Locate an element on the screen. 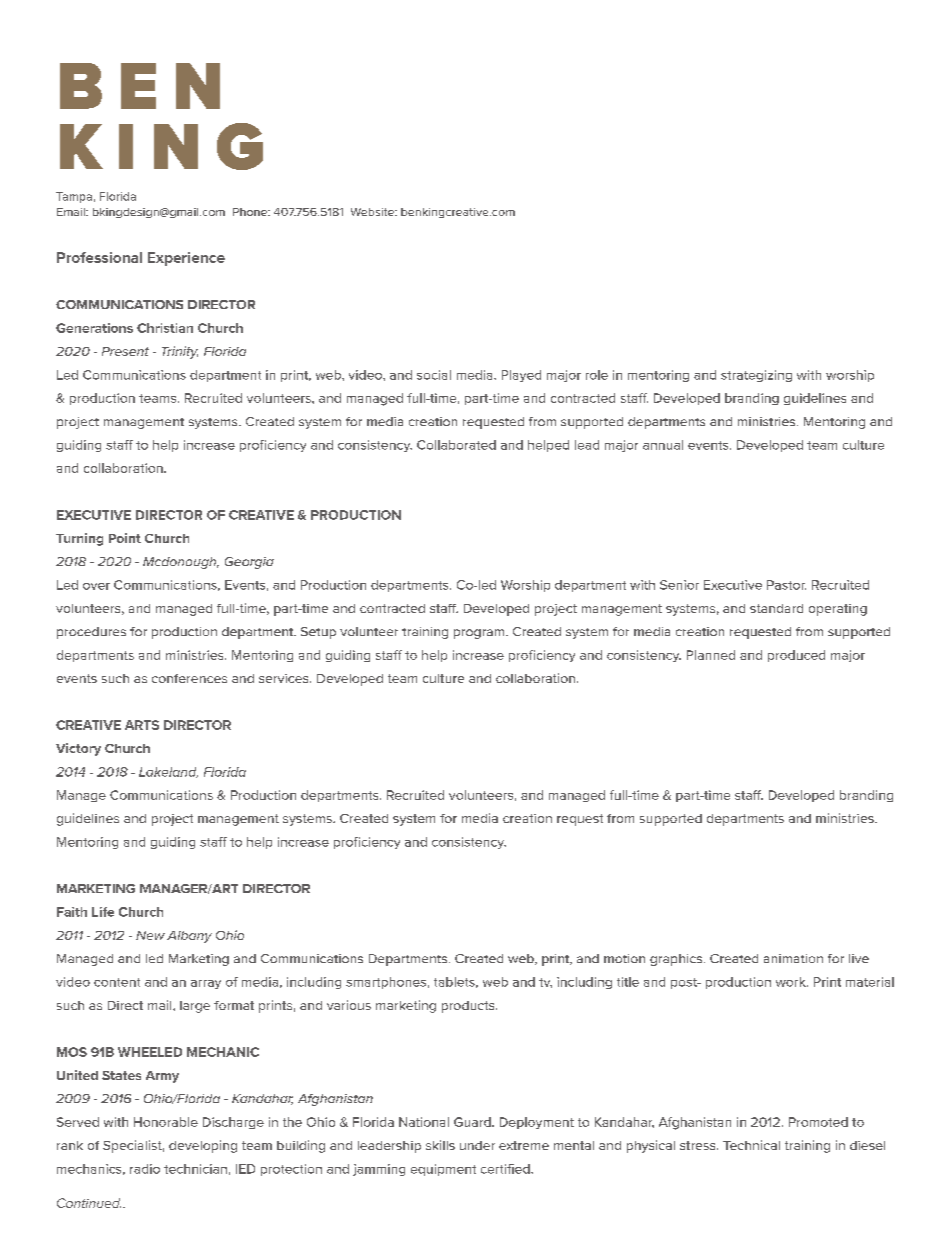  conferences is located at coordinates (189, 678).
